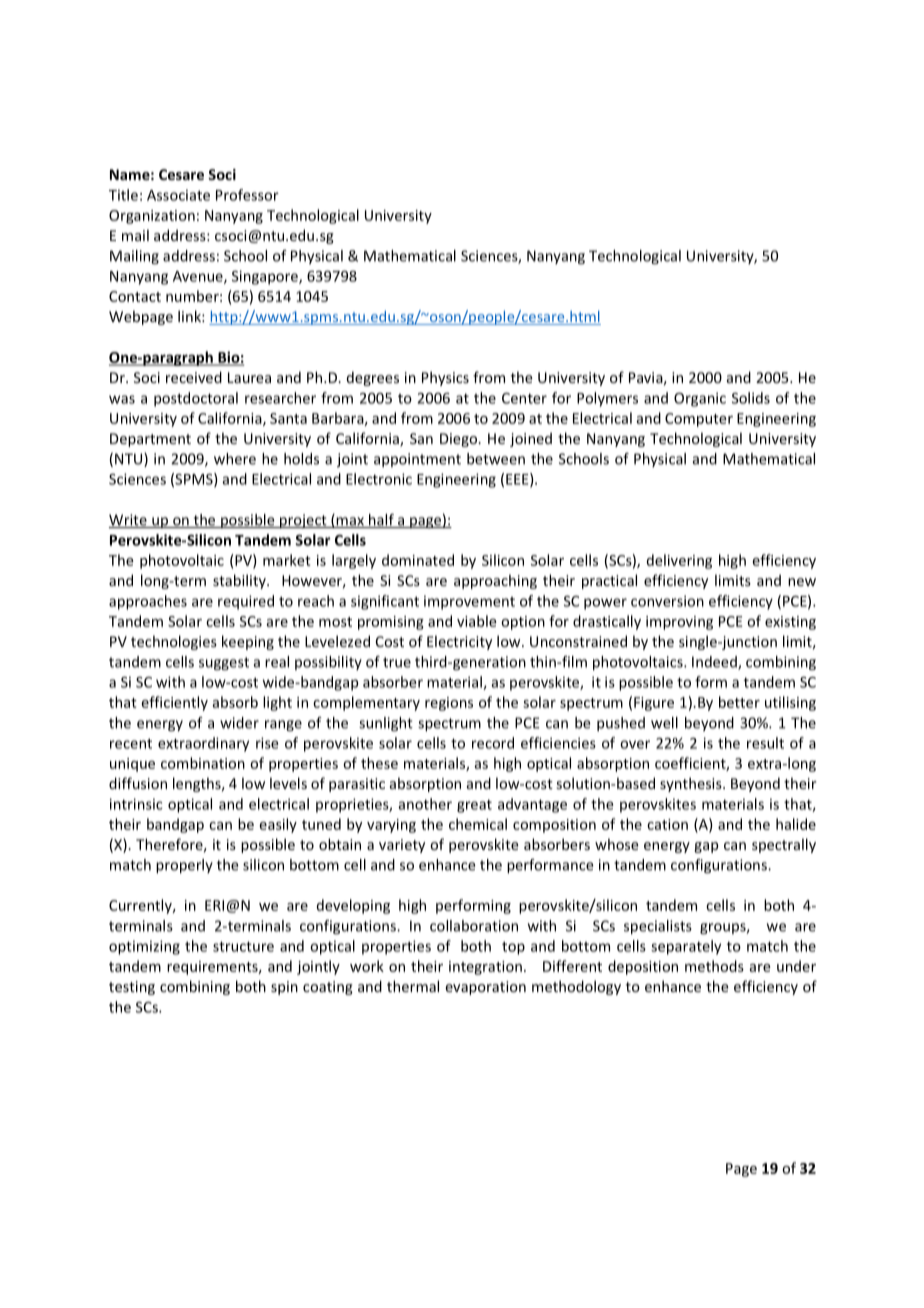 This document has height=1308, width=924. I want to click on Physics, so click(445, 378).
